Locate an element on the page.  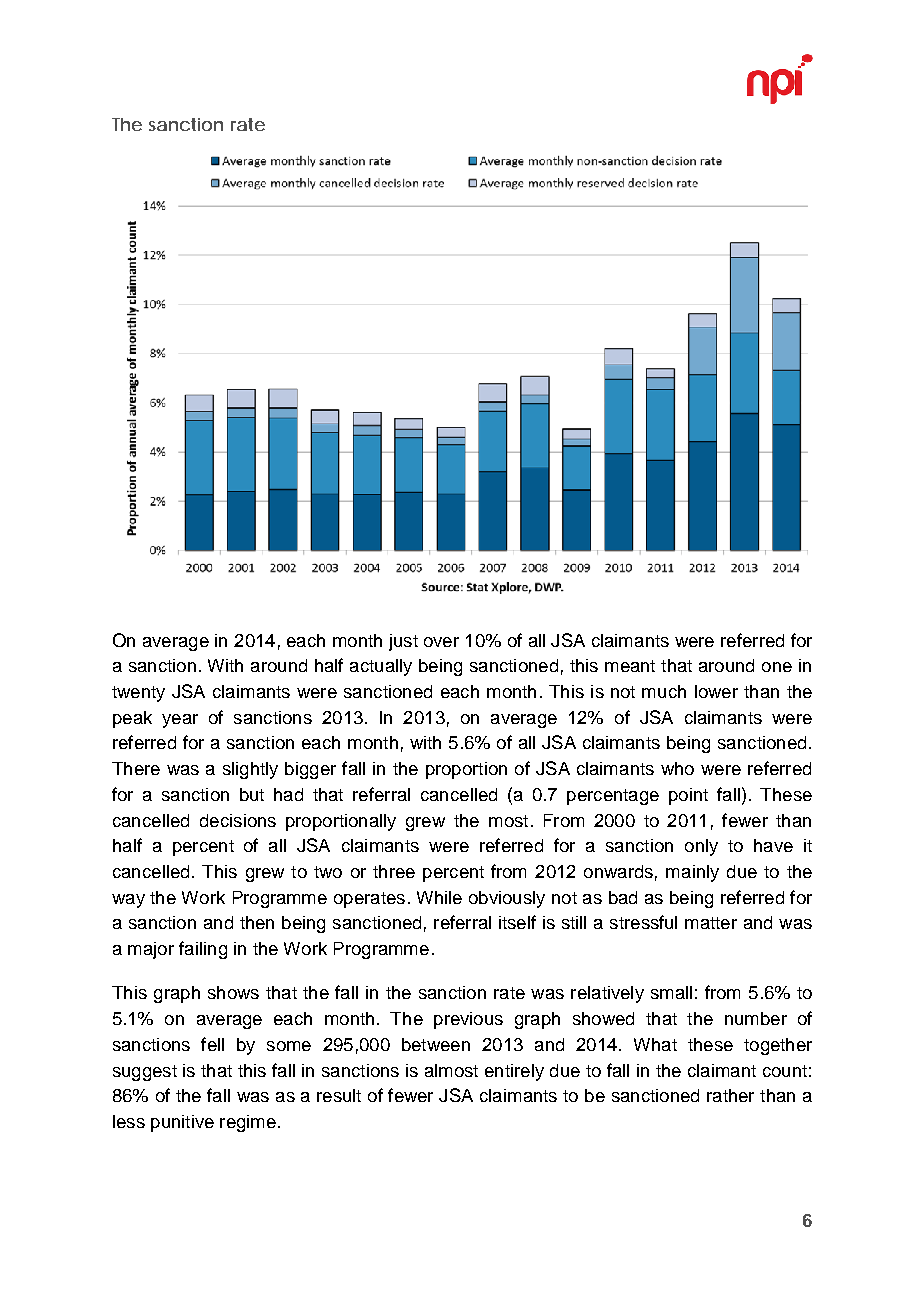
way is located at coordinates (128, 901).
